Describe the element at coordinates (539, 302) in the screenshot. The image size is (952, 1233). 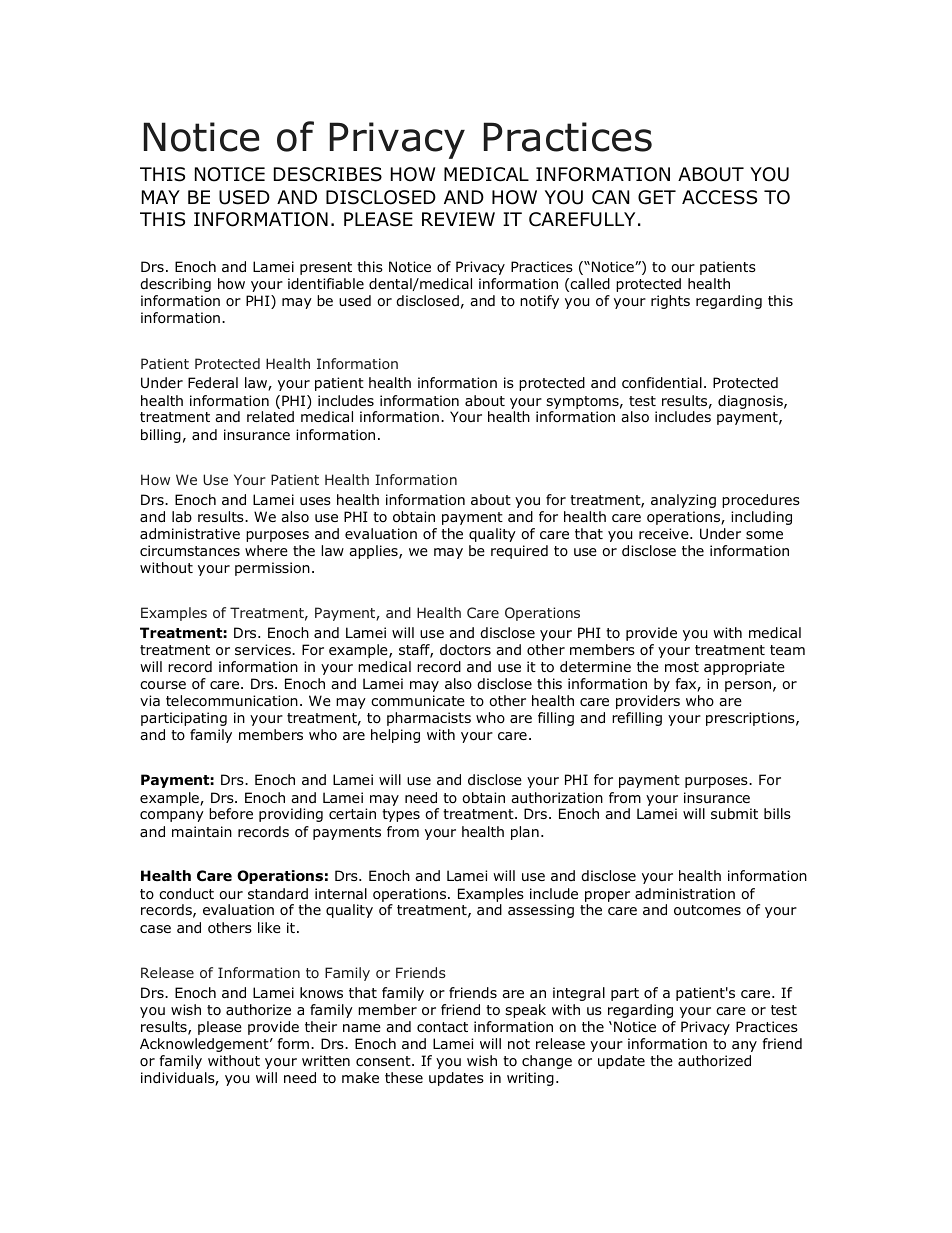
I see `notify` at that location.
